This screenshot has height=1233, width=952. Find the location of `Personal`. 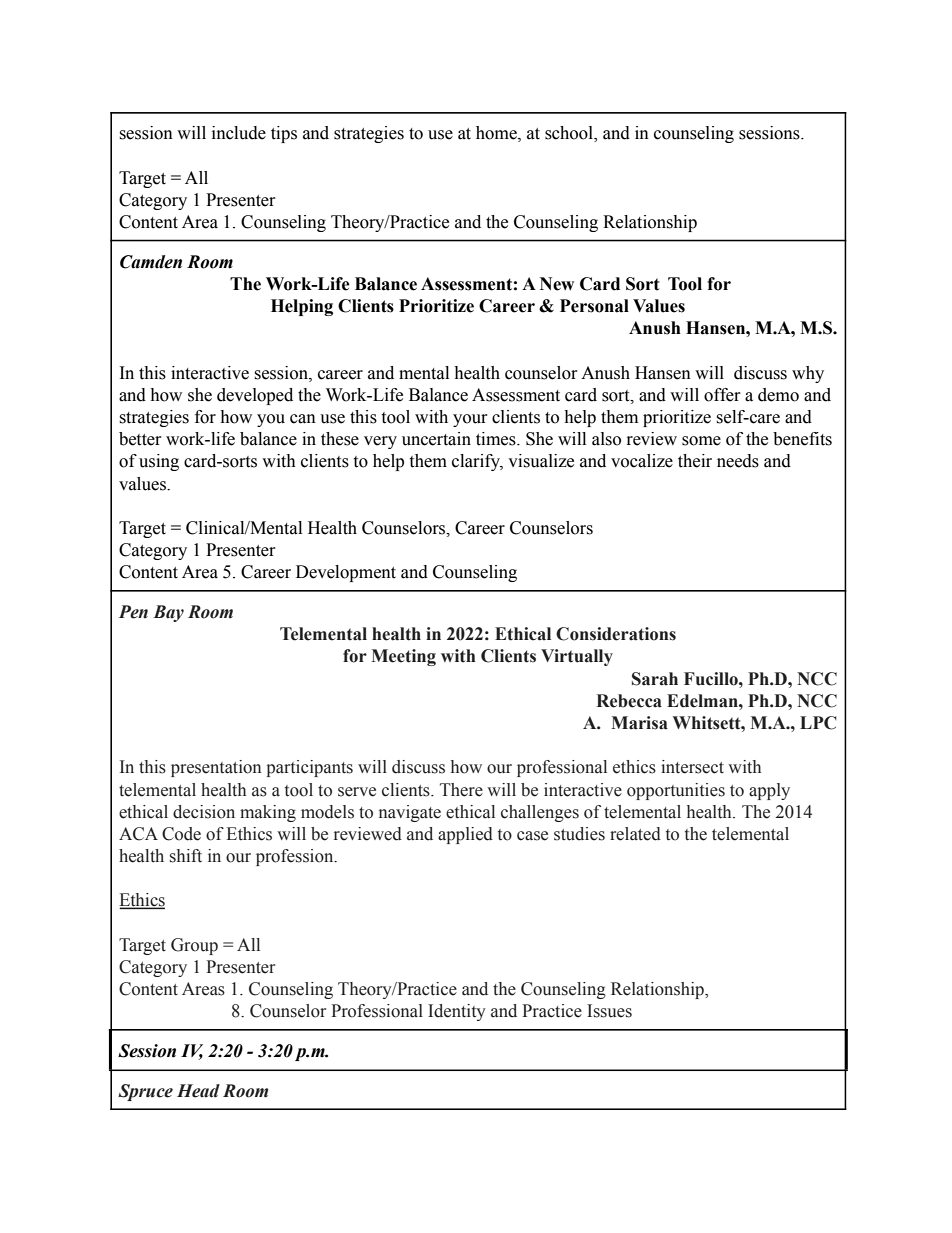

Personal is located at coordinates (594, 306).
